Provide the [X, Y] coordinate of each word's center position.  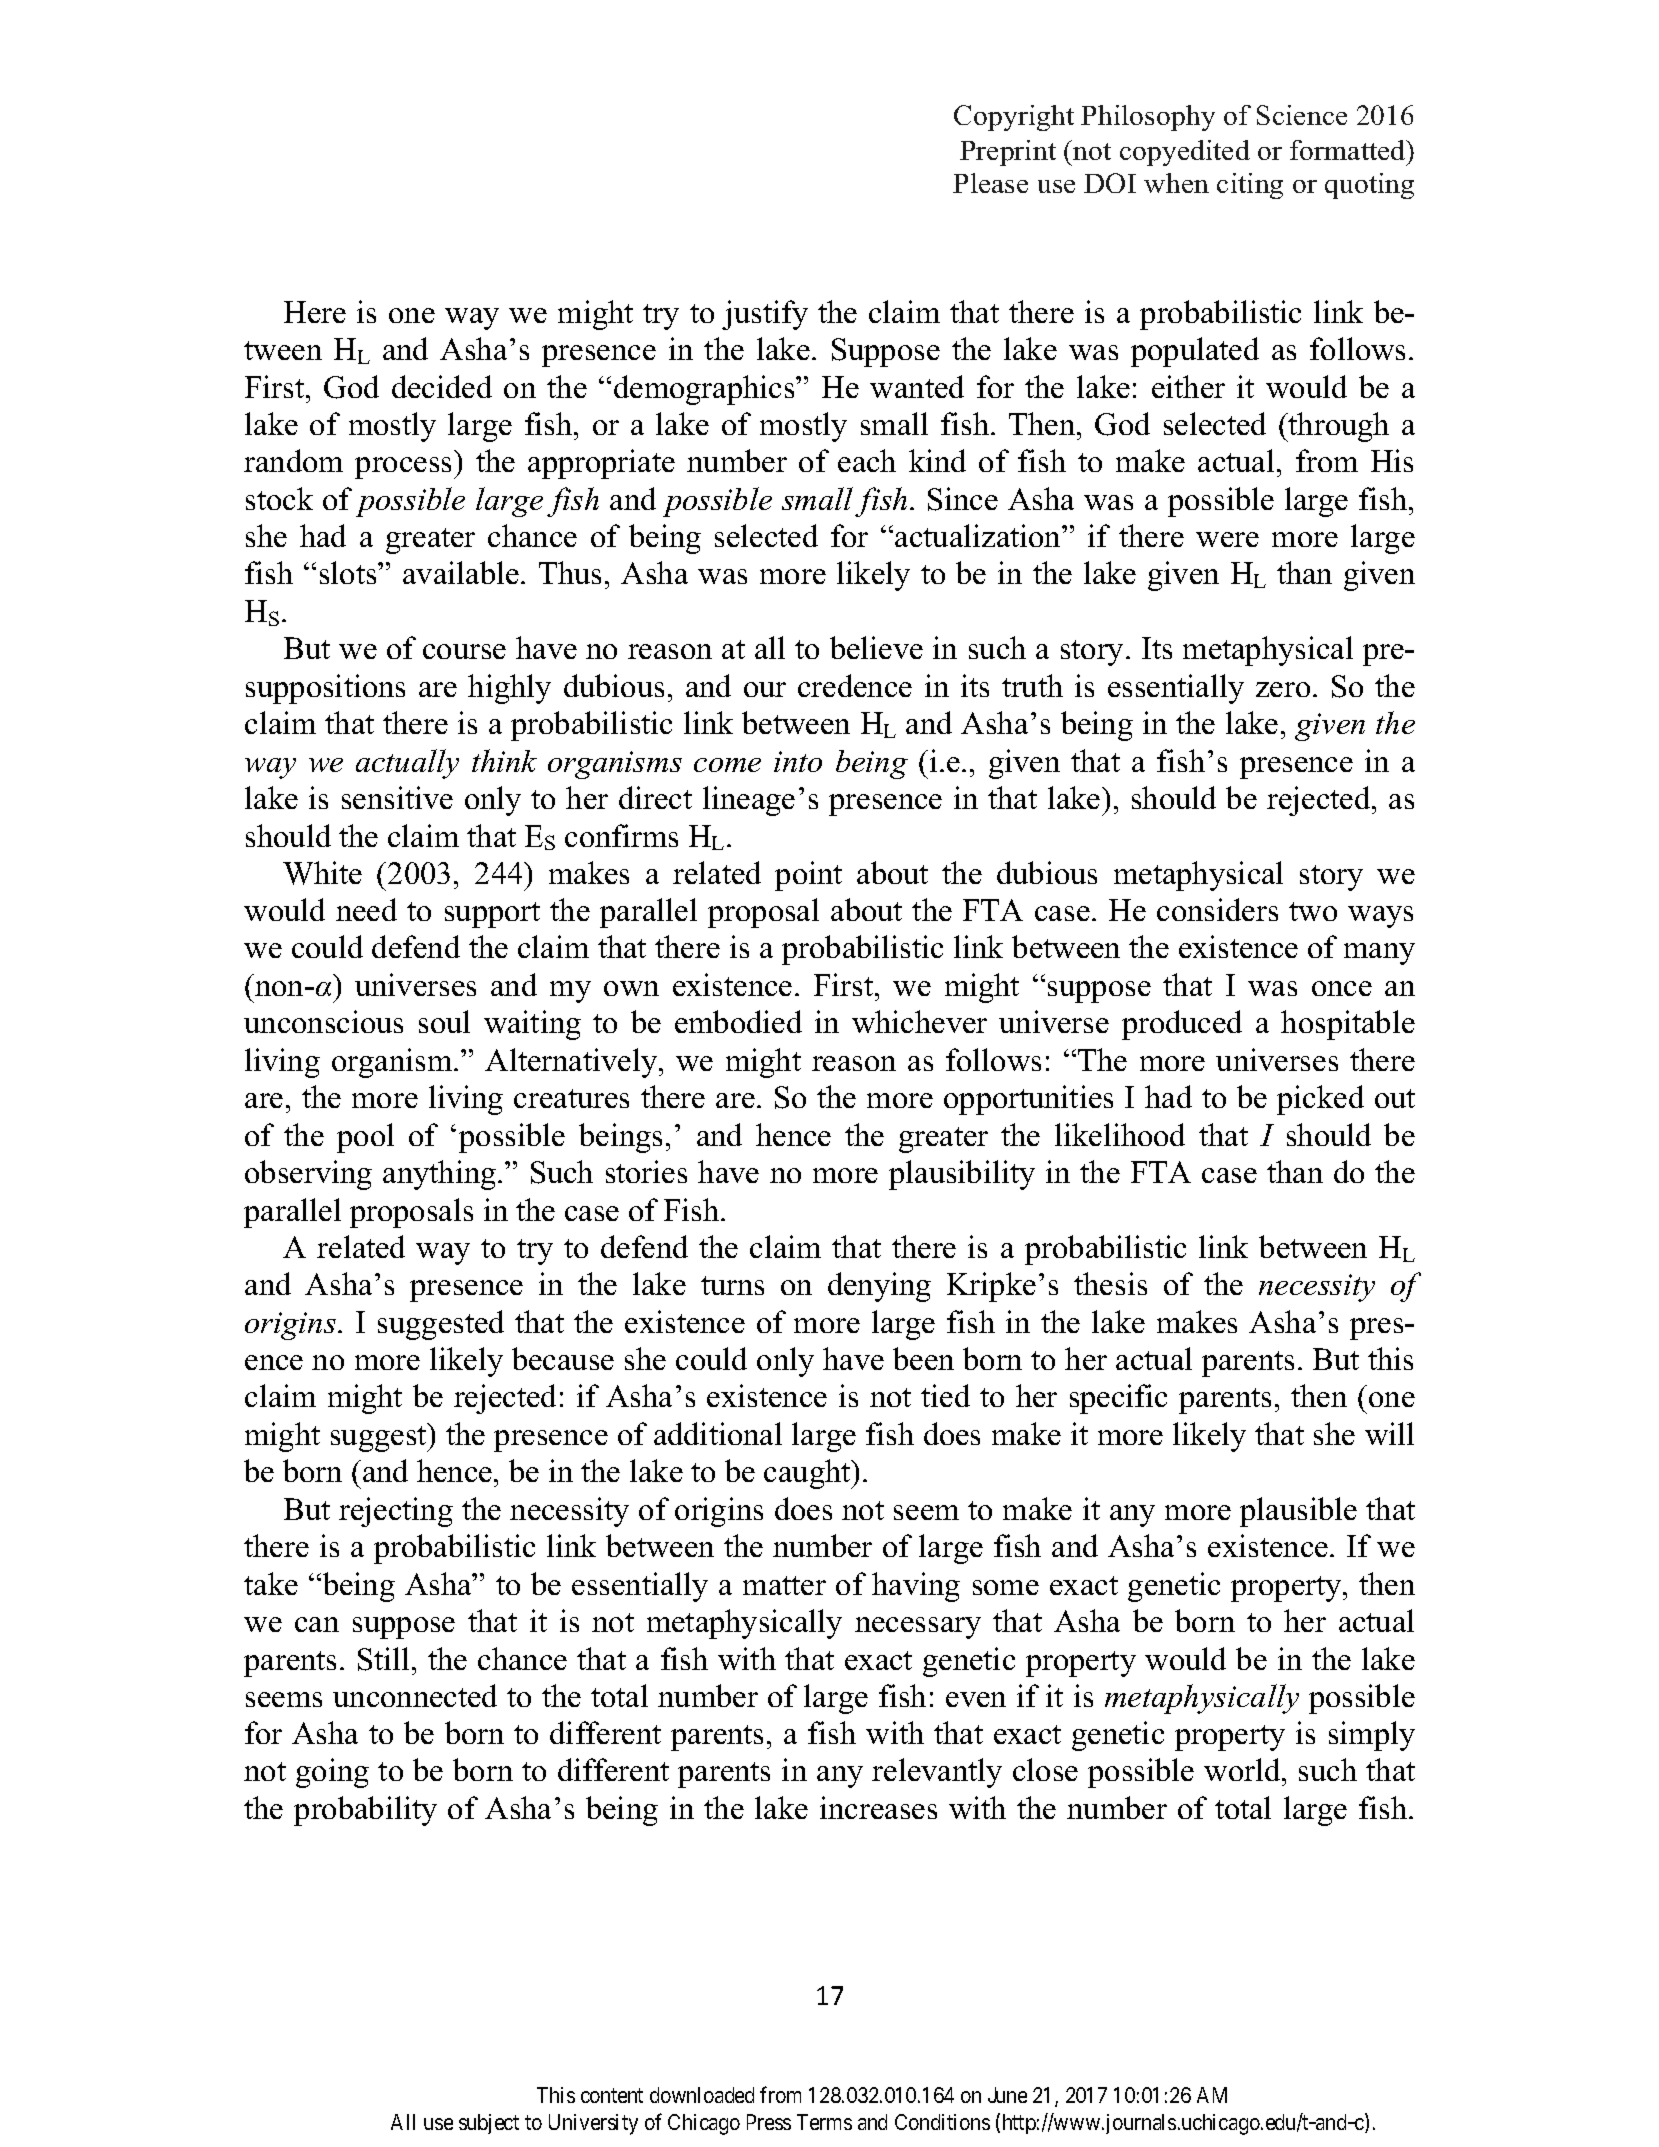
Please [990, 183]
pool [365, 1138]
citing [1250, 186]
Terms [824, 2122]
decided [442, 386]
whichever [919, 1021]
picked [1320, 1100]
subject [489, 2124]
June [1007, 2095]
